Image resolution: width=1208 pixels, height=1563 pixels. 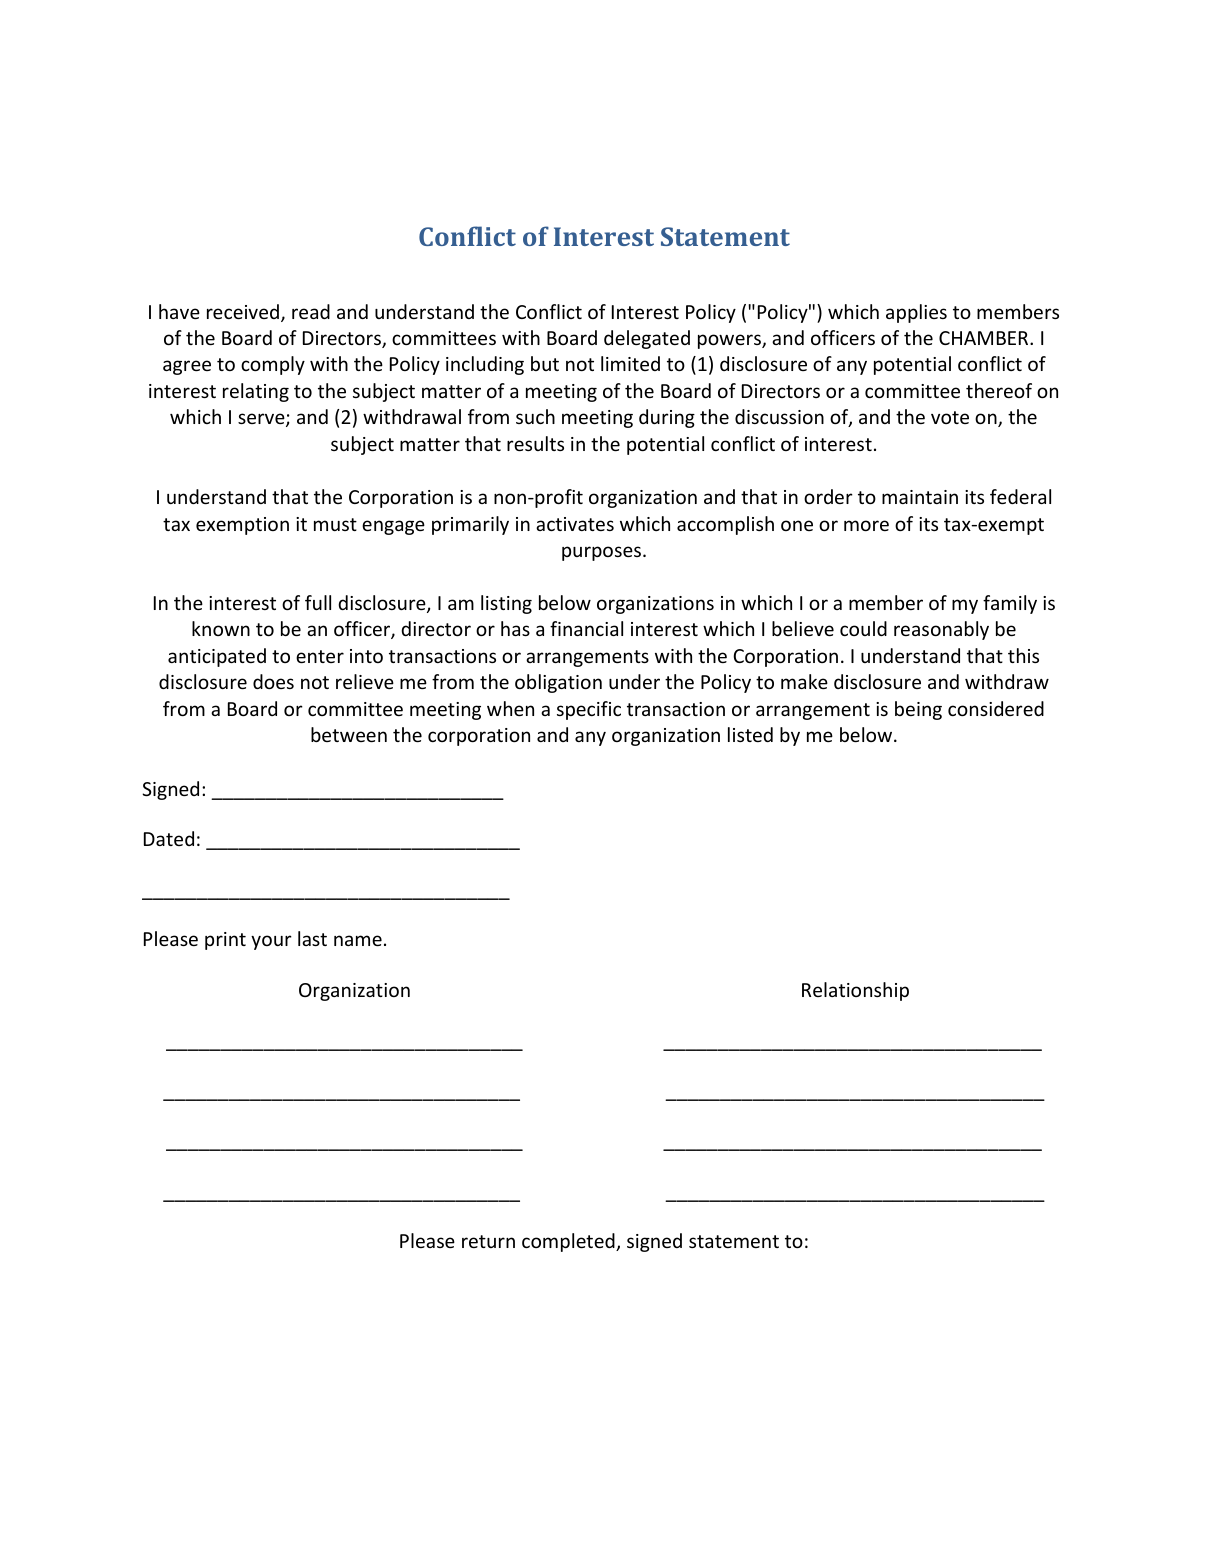 I want to click on between, so click(x=349, y=734).
